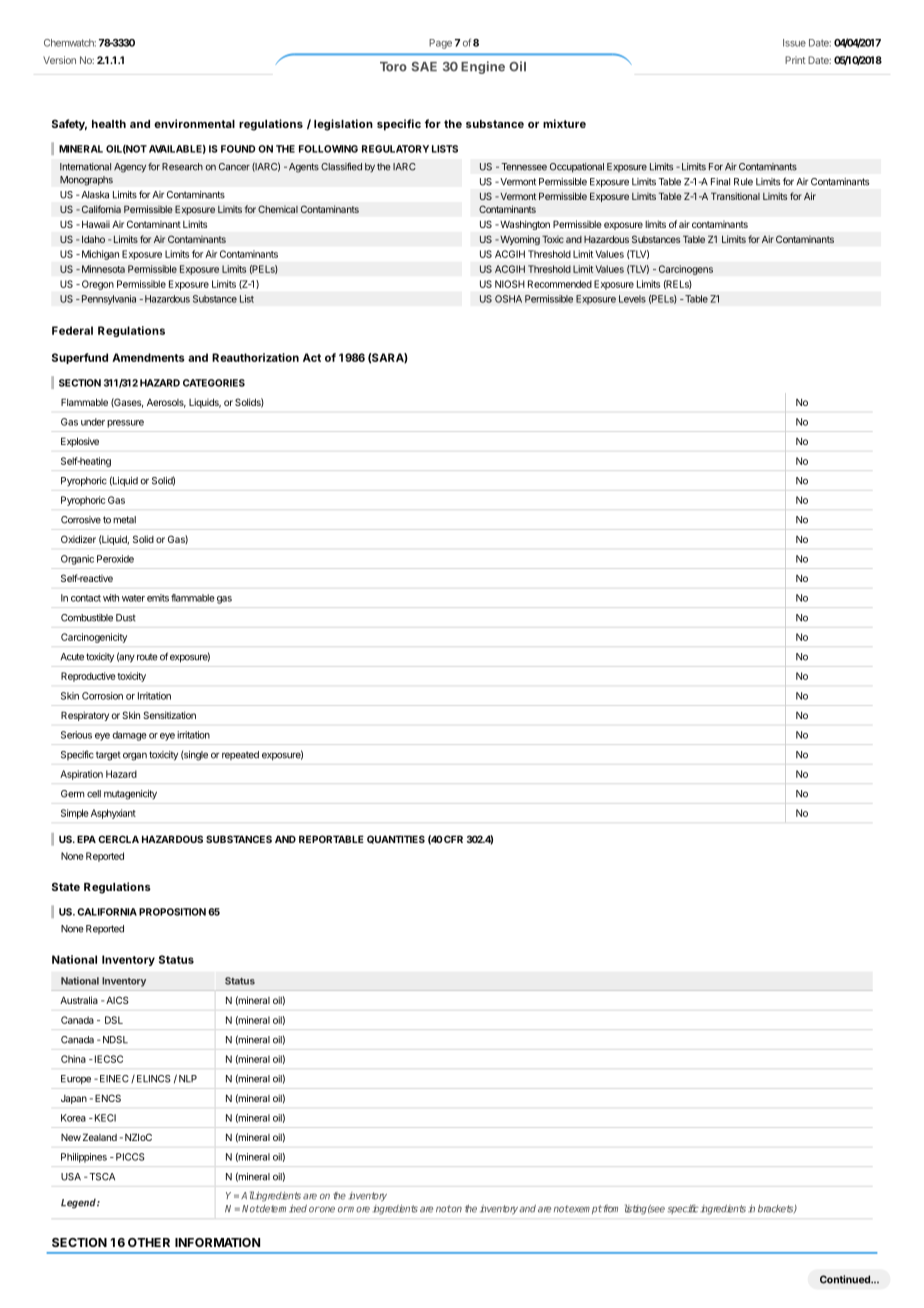 This screenshot has height=1308, width=924. Describe the element at coordinates (424, 67) in the screenshot. I see `SAE` at that location.
